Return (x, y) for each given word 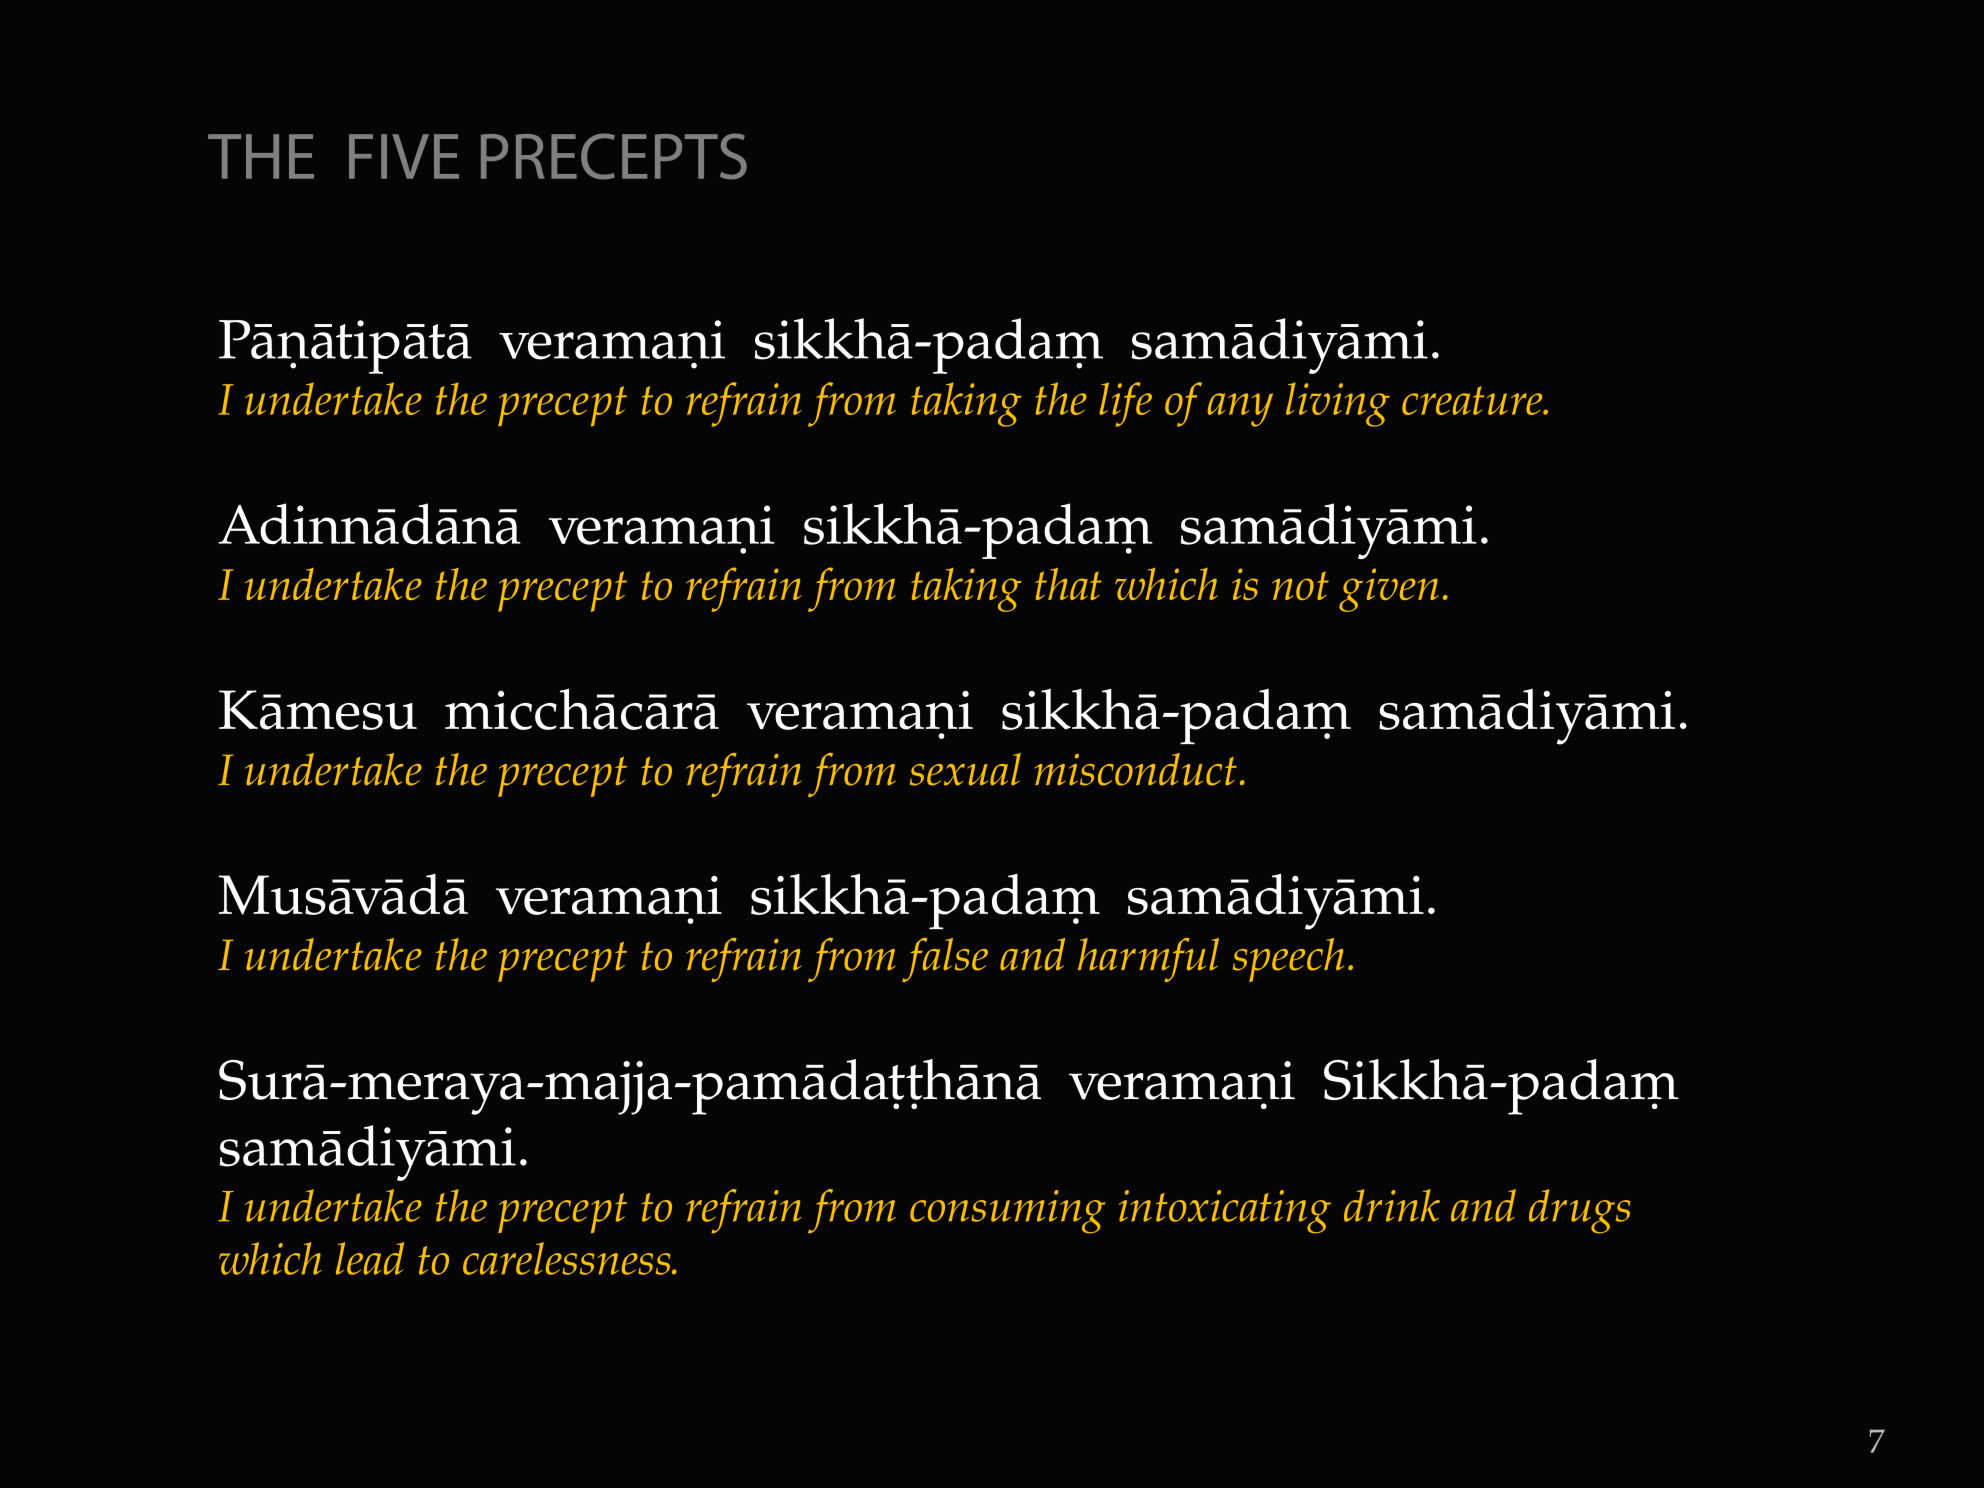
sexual (965, 769)
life (1125, 404)
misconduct (1135, 769)
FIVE (404, 156)
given (1389, 590)
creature (1473, 400)
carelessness (568, 1258)
